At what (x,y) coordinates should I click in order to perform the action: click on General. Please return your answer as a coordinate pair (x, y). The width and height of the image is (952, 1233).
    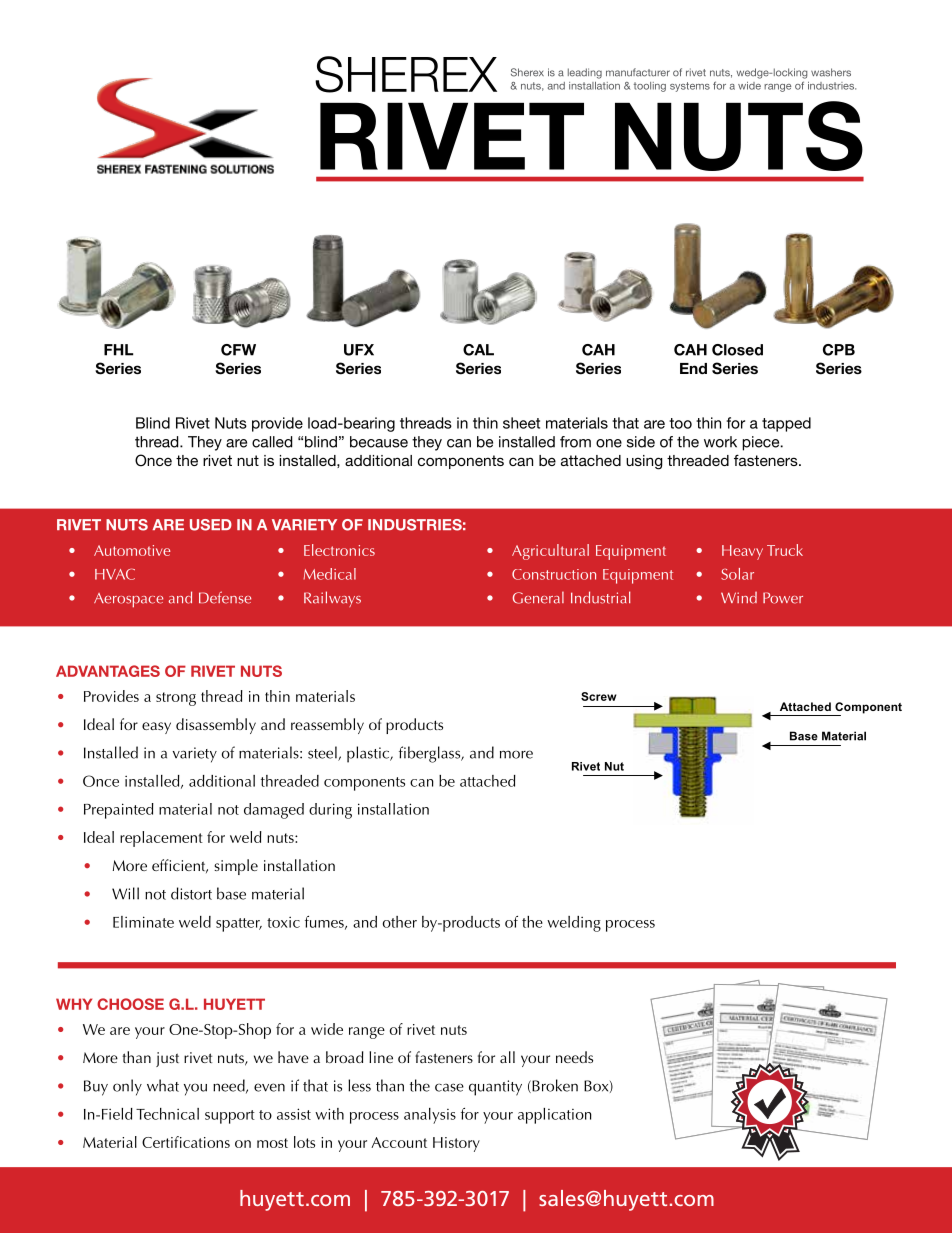
    Looking at the image, I should click on (538, 597).
